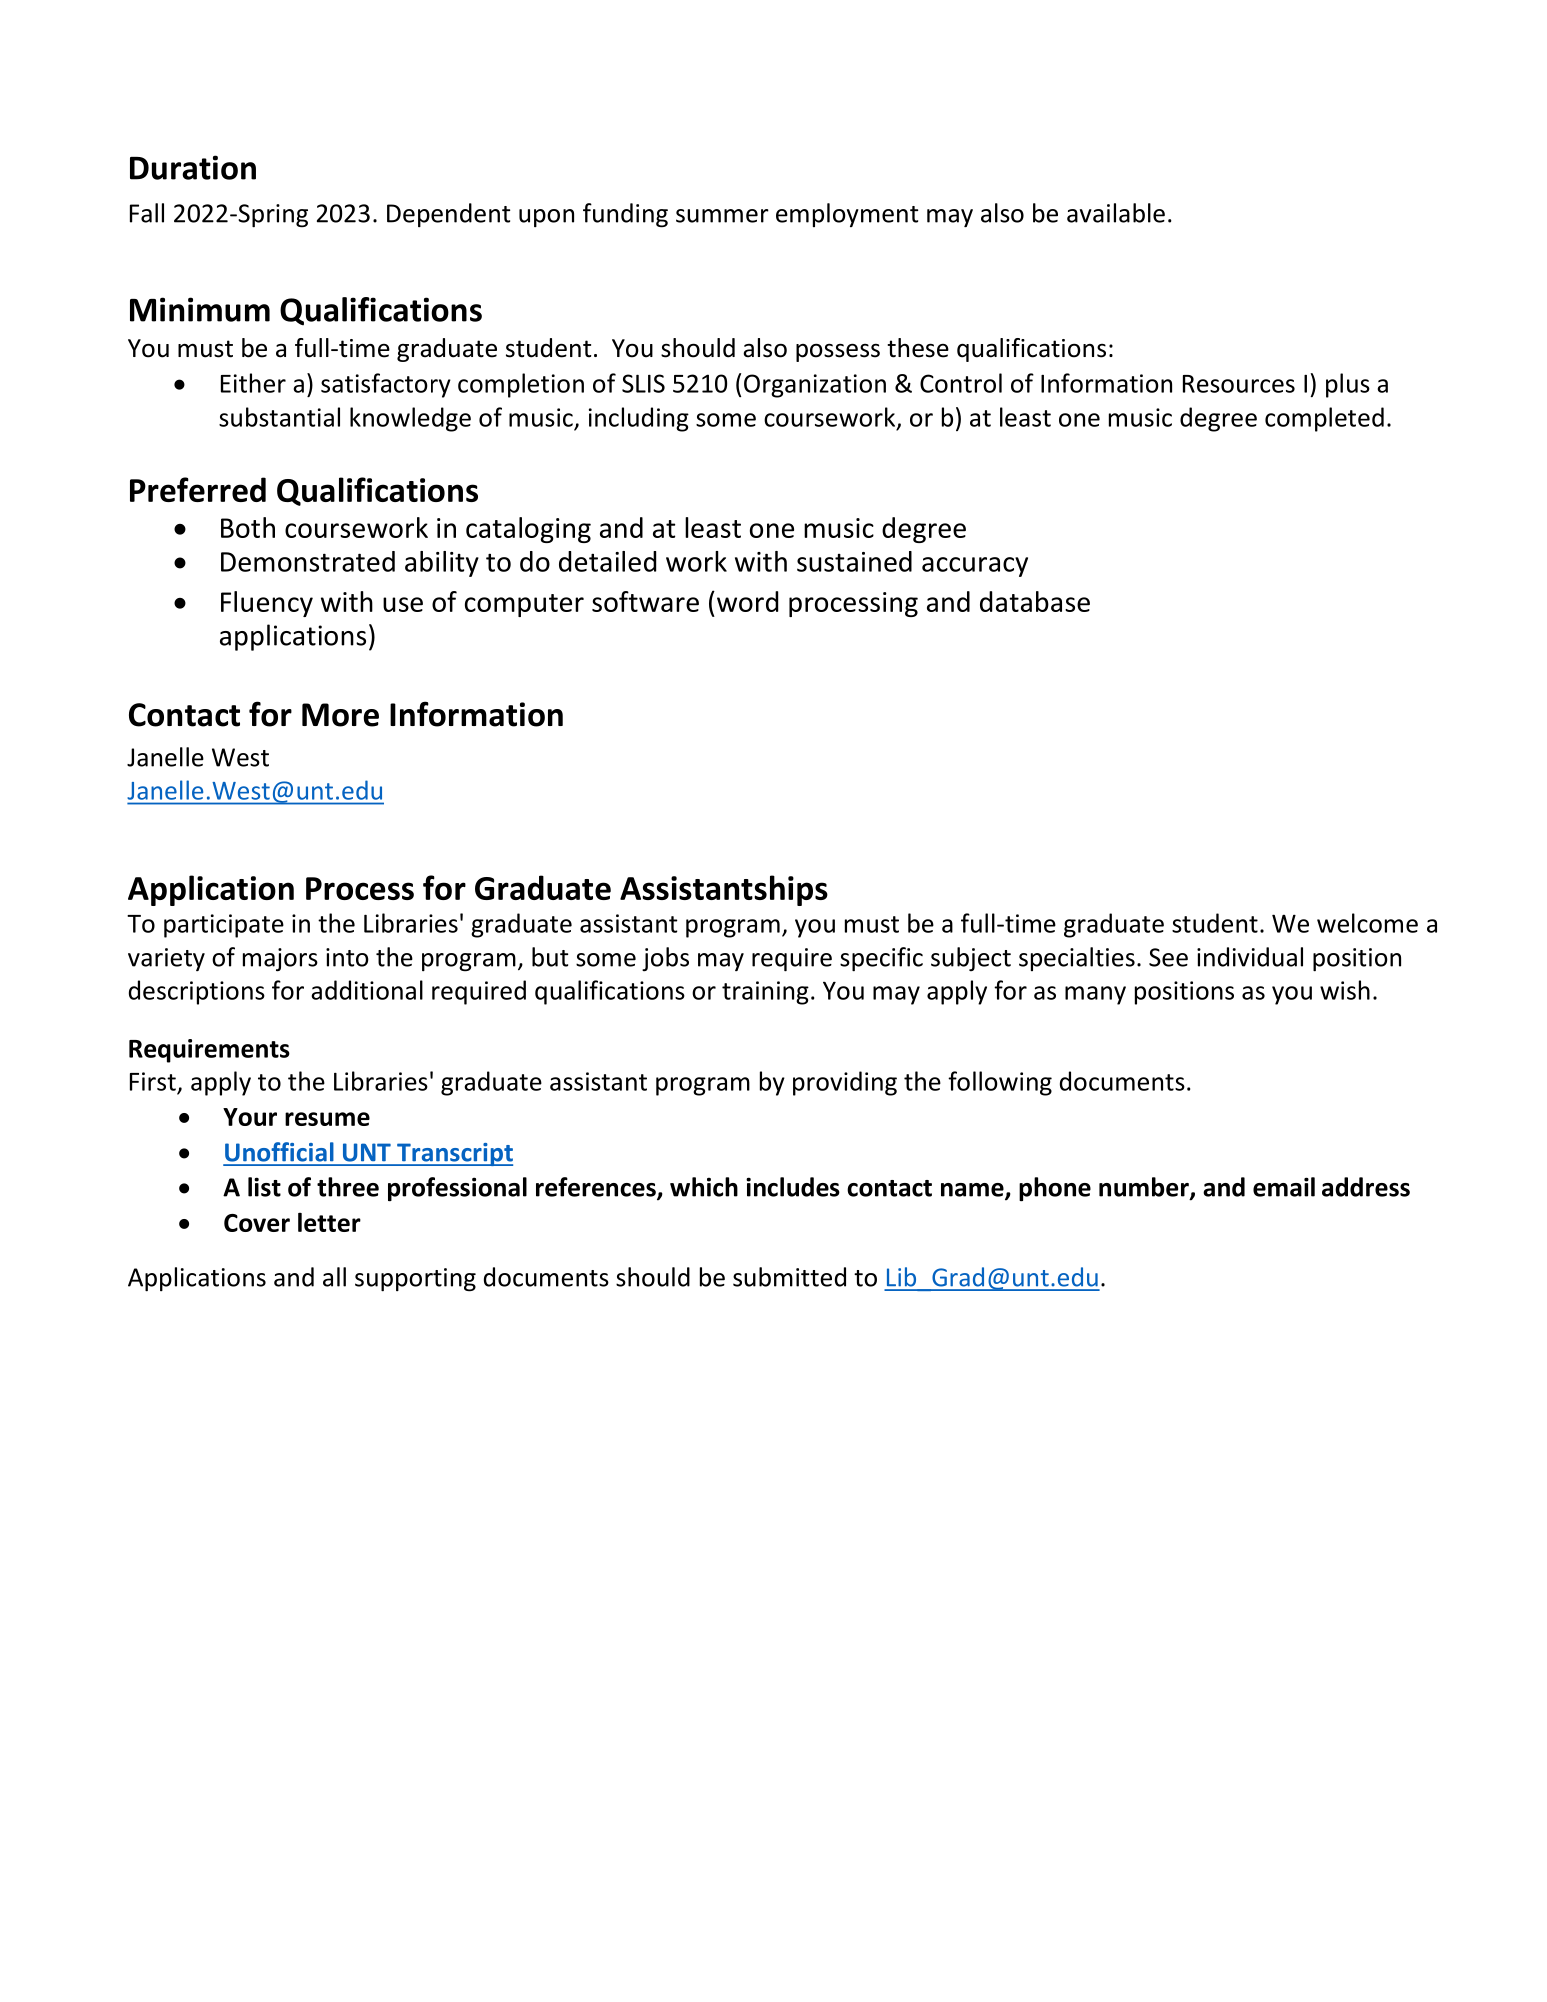  What do you see at coordinates (722, 216) in the screenshot?
I see `summer` at bounding box center [722, 216].
